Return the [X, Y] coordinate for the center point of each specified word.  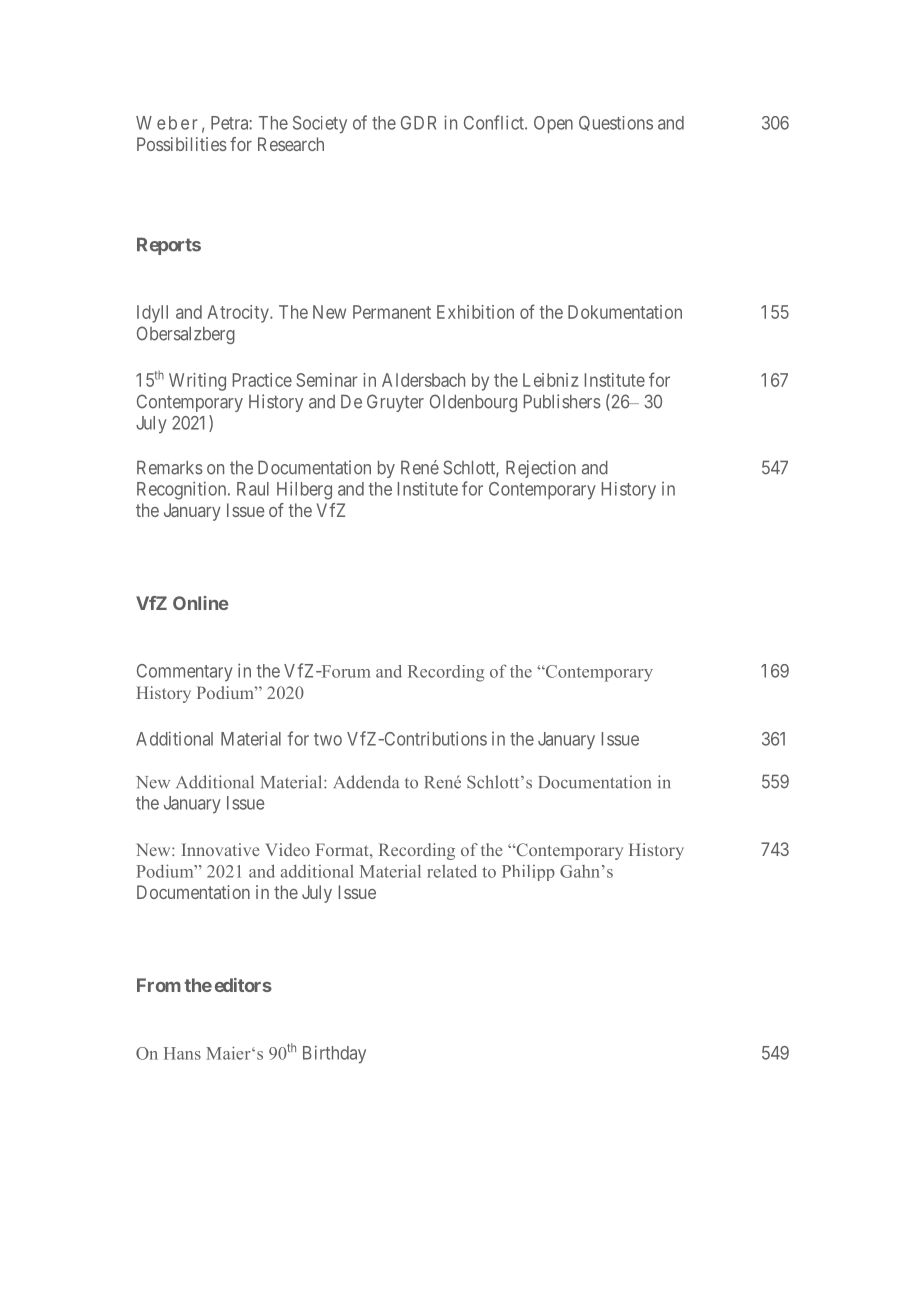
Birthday [334, 1054]
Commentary [185, 673]
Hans [182, 1053]
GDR [418, 123]
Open [553, 124]
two [328, 739]
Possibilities [182, 144]
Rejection [541, 469]
